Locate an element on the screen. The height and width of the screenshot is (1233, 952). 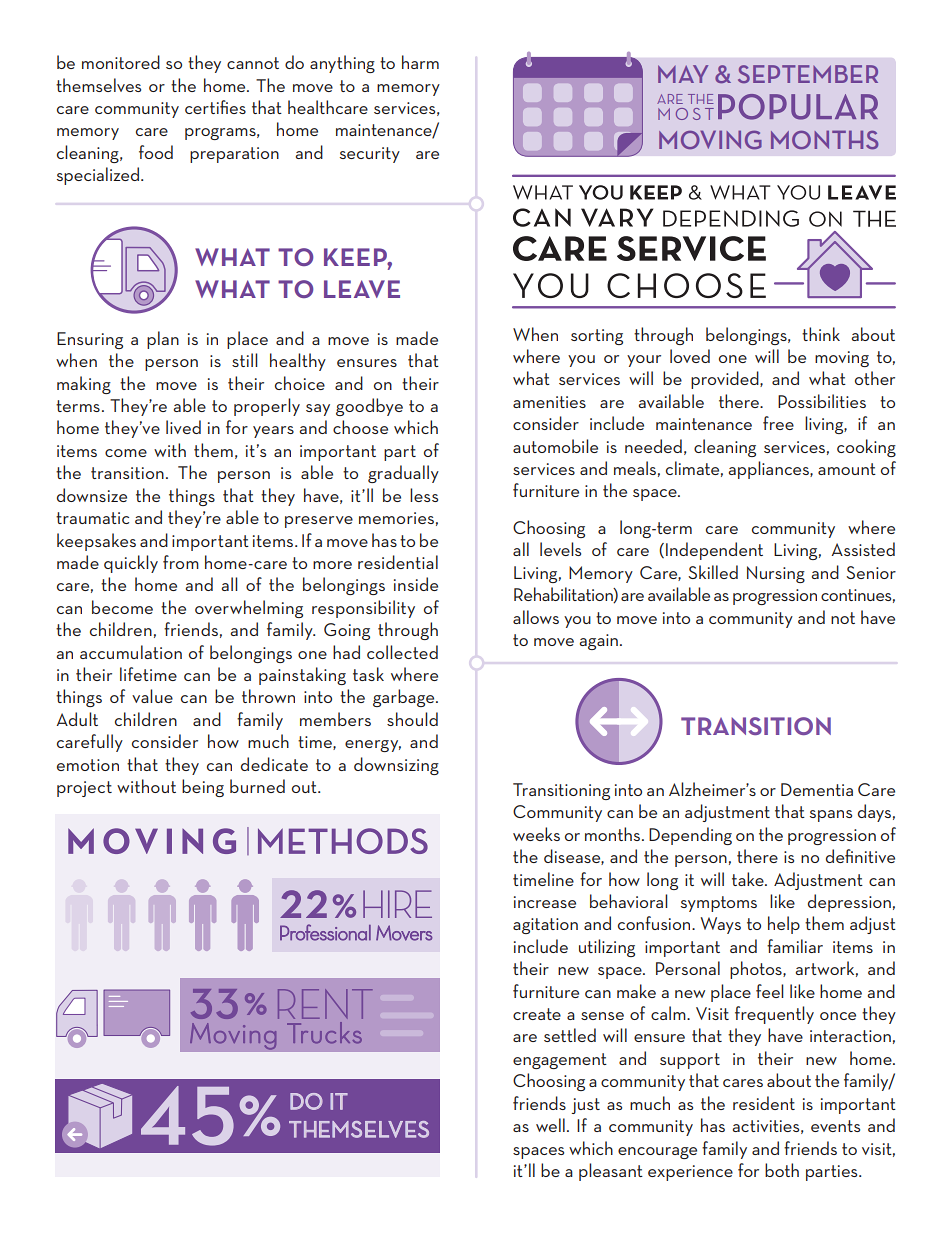
think is located at coordinates (821, 334).
